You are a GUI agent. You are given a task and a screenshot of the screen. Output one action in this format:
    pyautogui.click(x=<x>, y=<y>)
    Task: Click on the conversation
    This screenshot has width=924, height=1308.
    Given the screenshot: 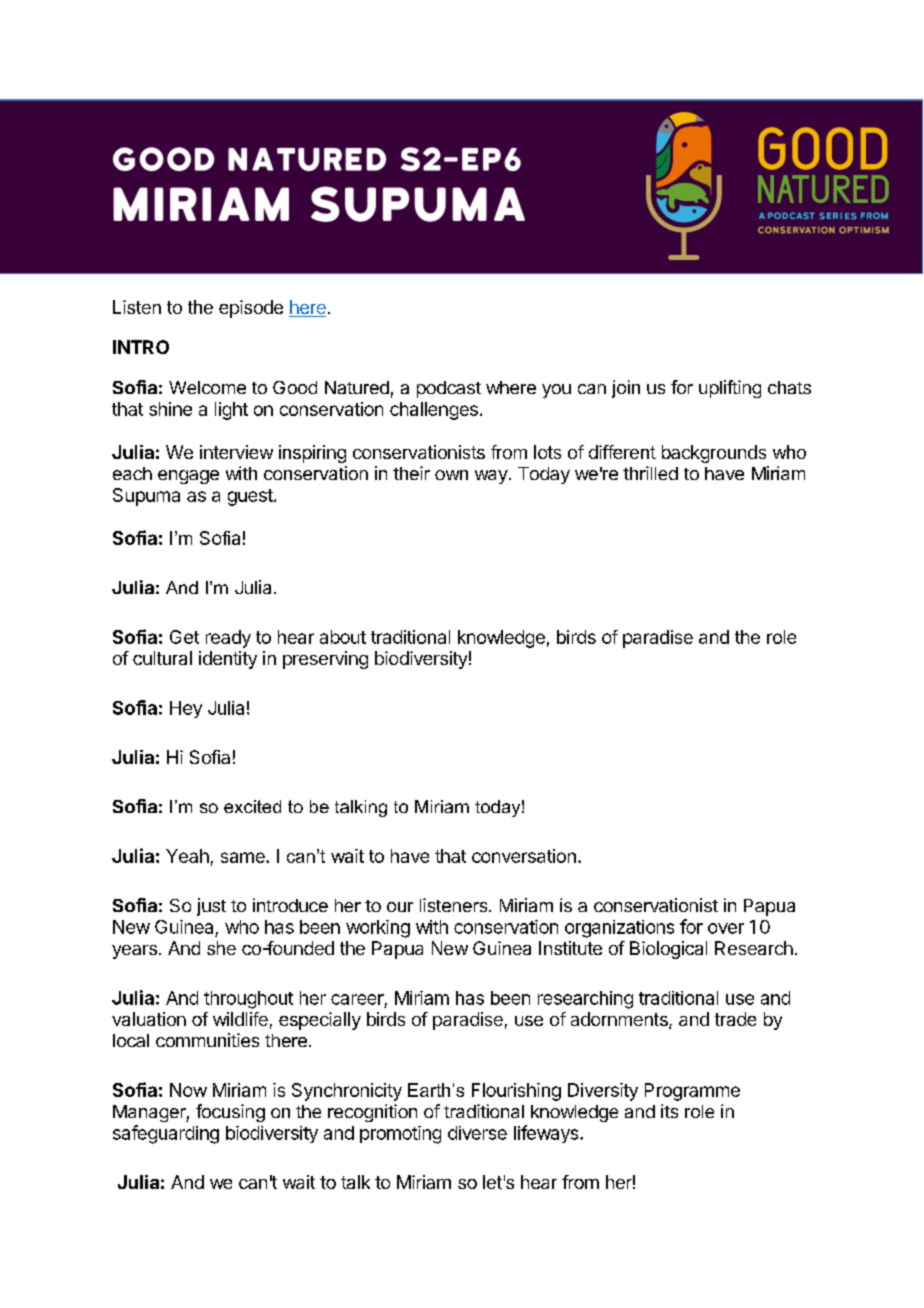 What is the action you would take?
    pyautogui.click(x=524, y=856)
